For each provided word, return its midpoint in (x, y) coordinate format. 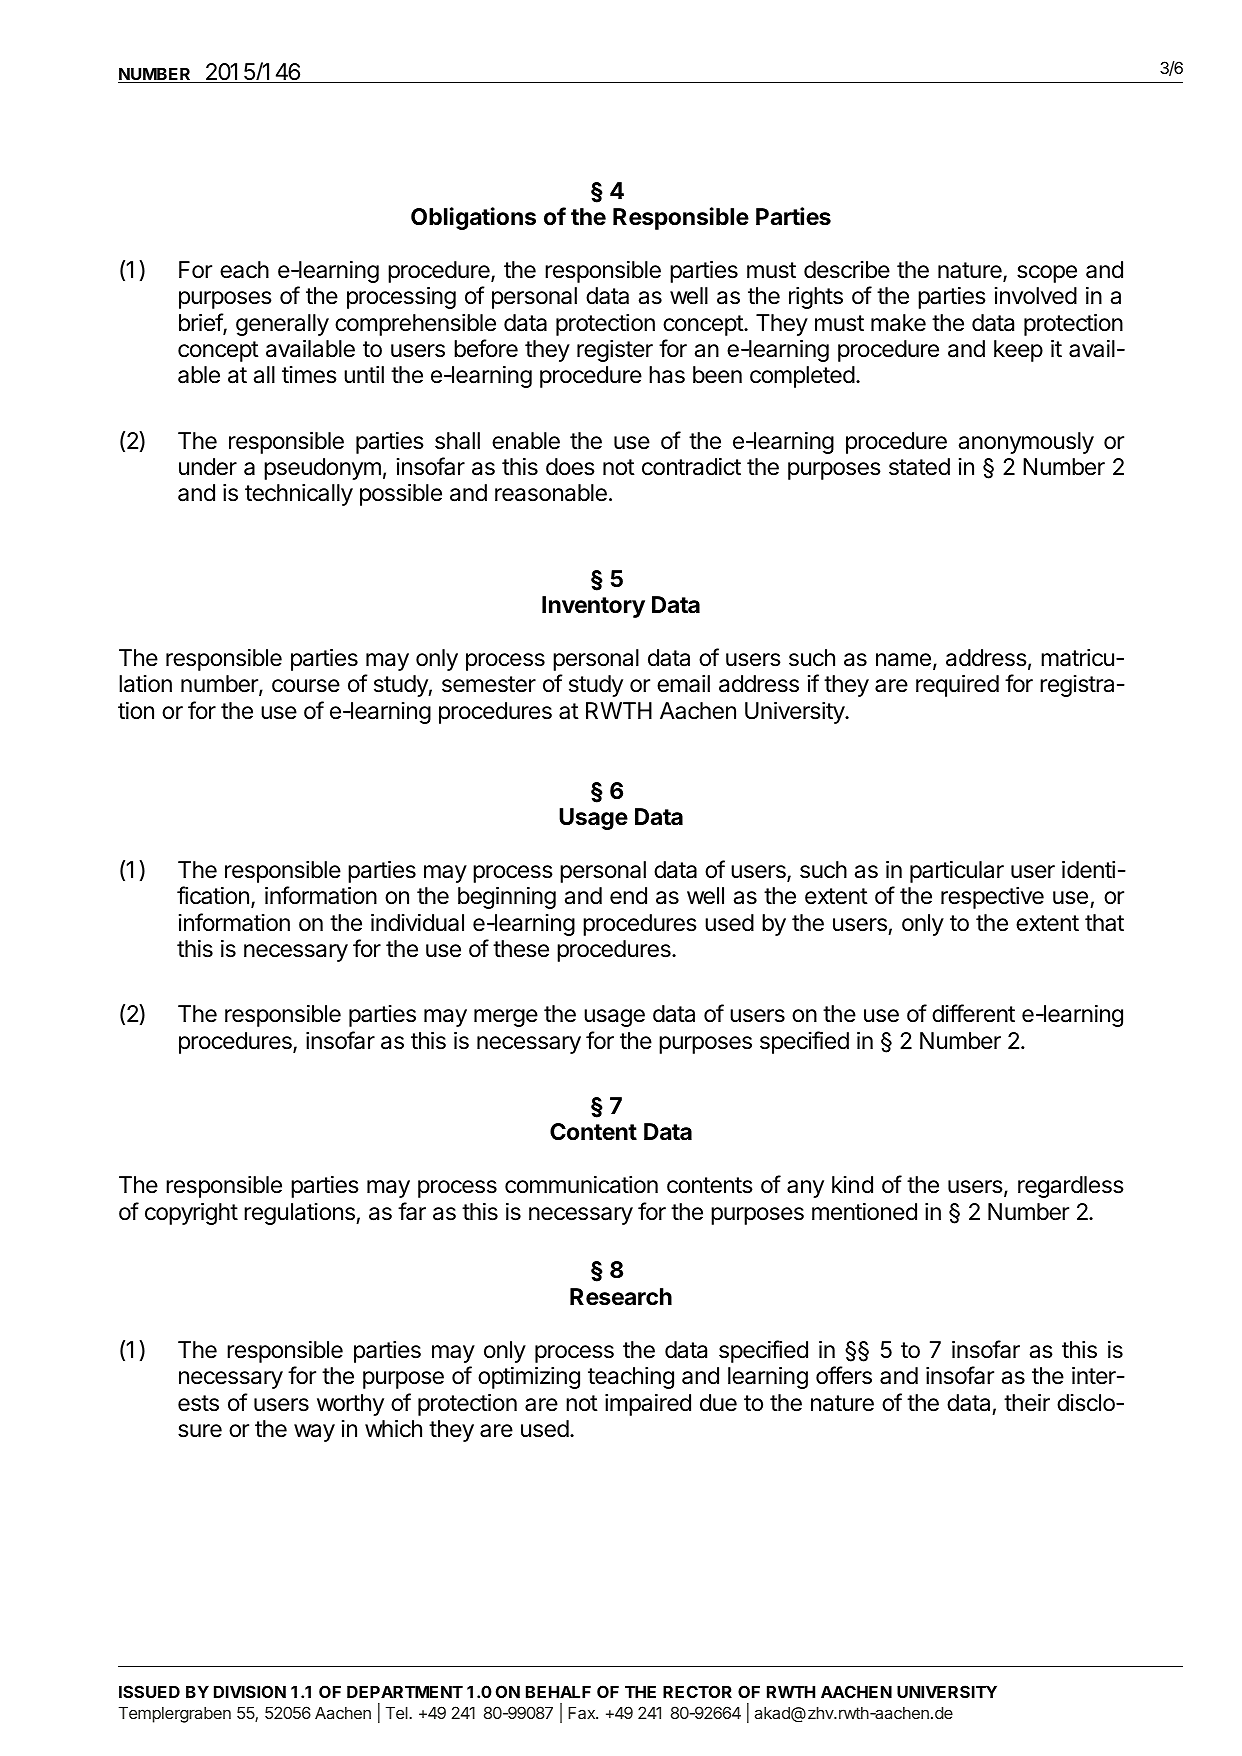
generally (282, 325)
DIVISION (250, 1691)
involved (1036, 296)
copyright (191, 1213)
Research (621, 1297)
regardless (1071, 1187)
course (306, 686)
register (615, 351)
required (957, 685)
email (683, 684)
